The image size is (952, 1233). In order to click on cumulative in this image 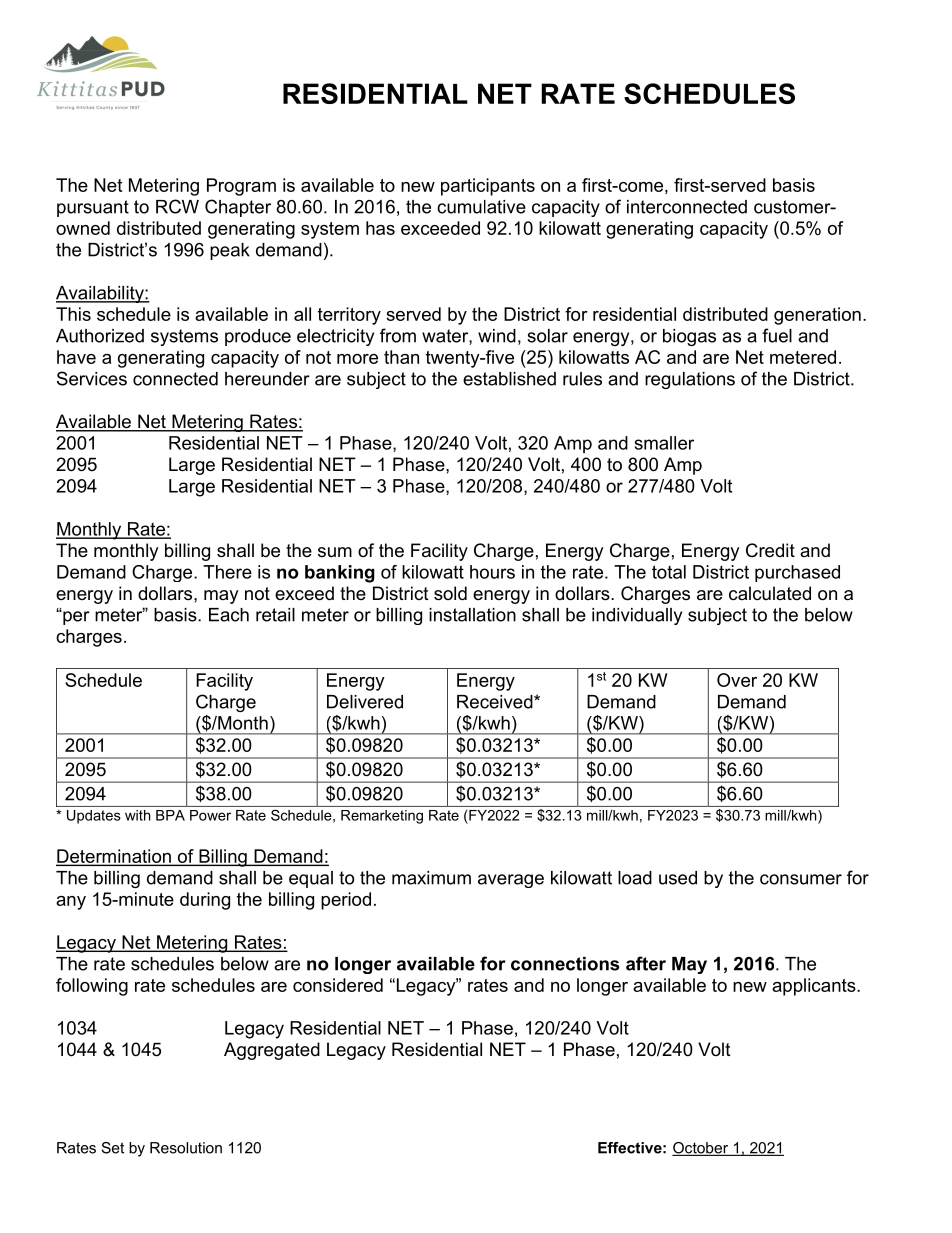, I will do `click(481, 207)`.
